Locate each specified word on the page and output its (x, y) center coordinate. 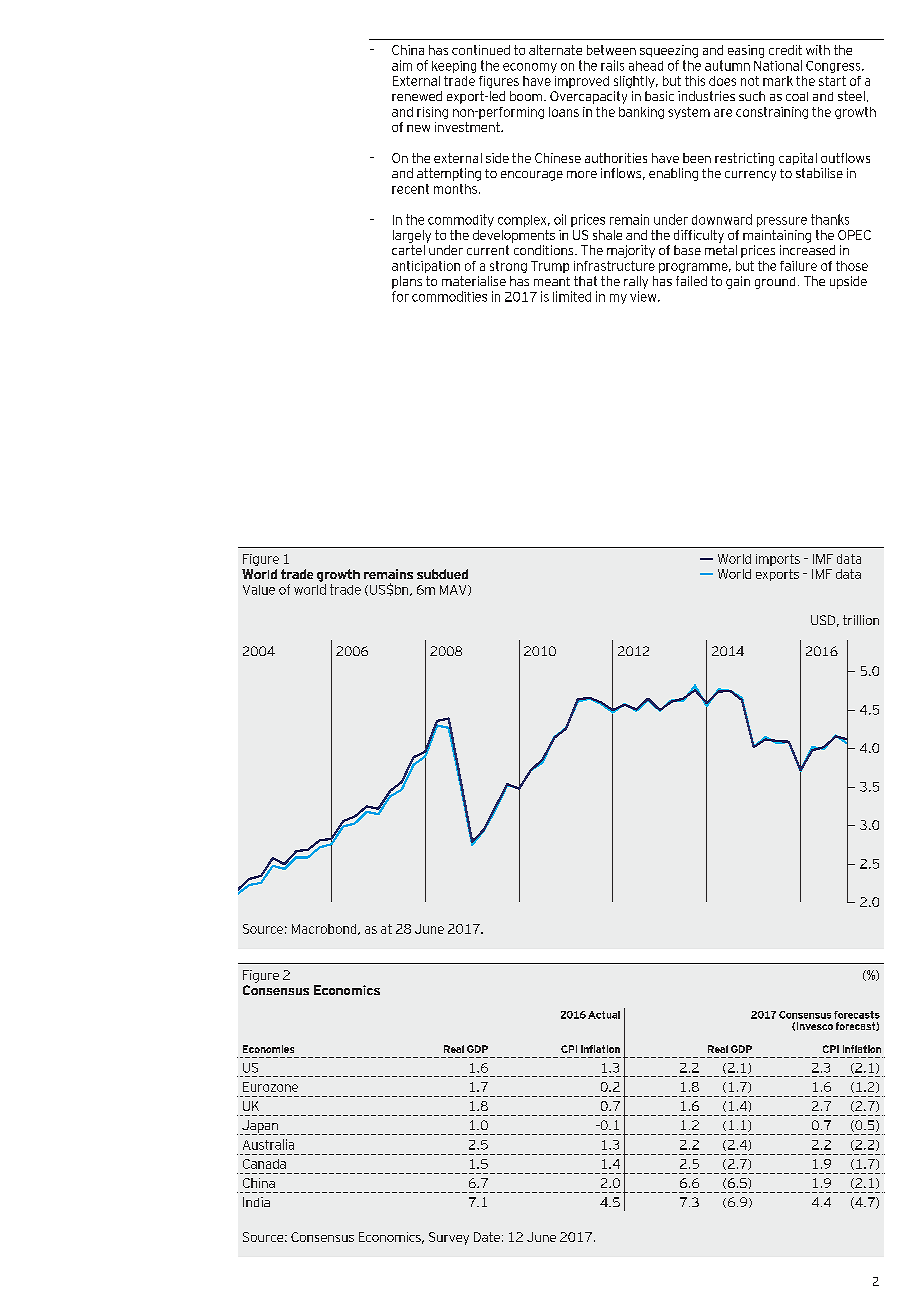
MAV (454, 590)
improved (582, 82)
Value (259, 590)
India (256, 1202)
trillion (861, 620)
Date (487, 1237)
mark (778, 81)
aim (402, 65)
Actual (604, 1015)
